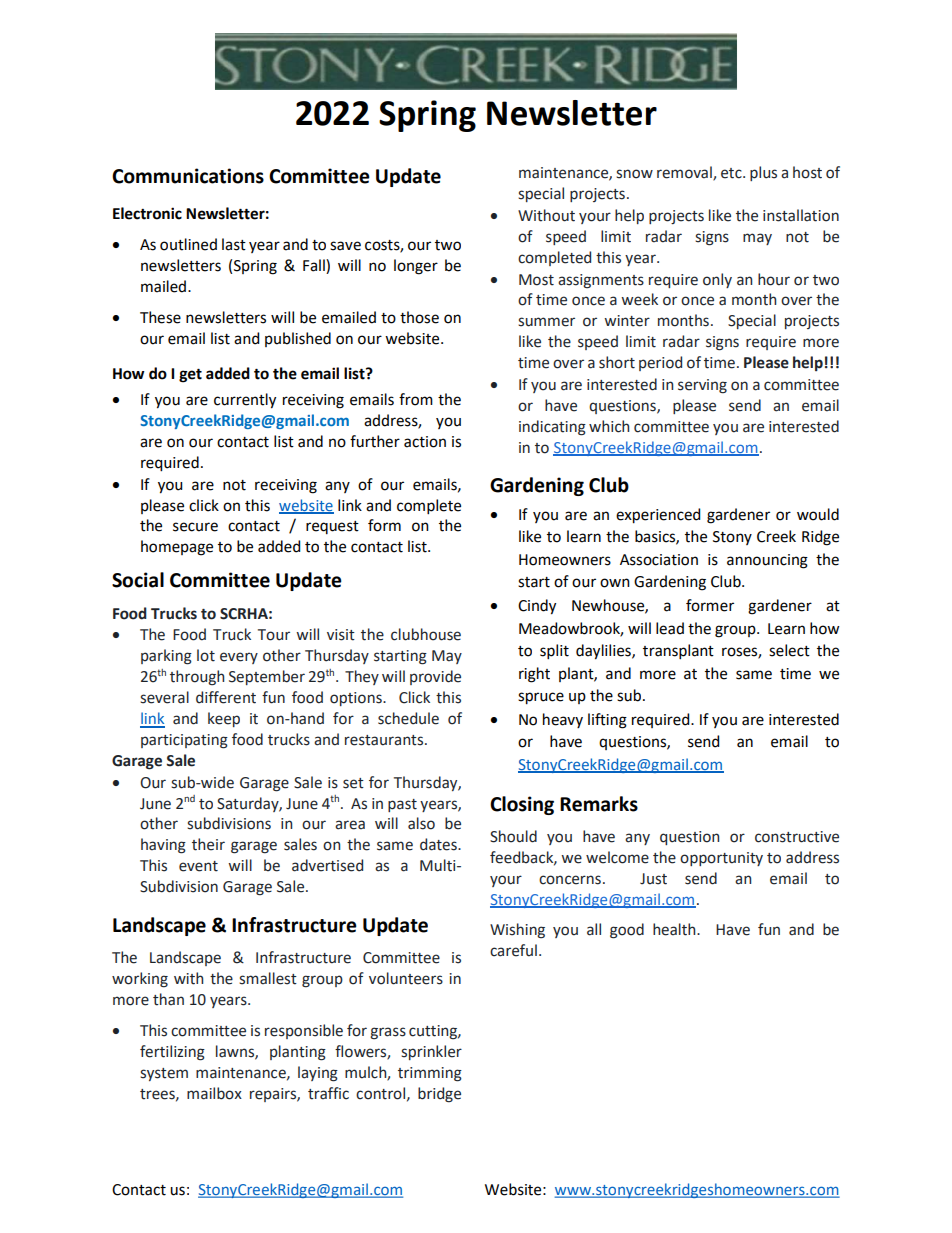 The height and width of the document is (1233, 952). What do you see at coordinates (416, 267) in the document?
I see `longer` at bounding box center [416, 267].
